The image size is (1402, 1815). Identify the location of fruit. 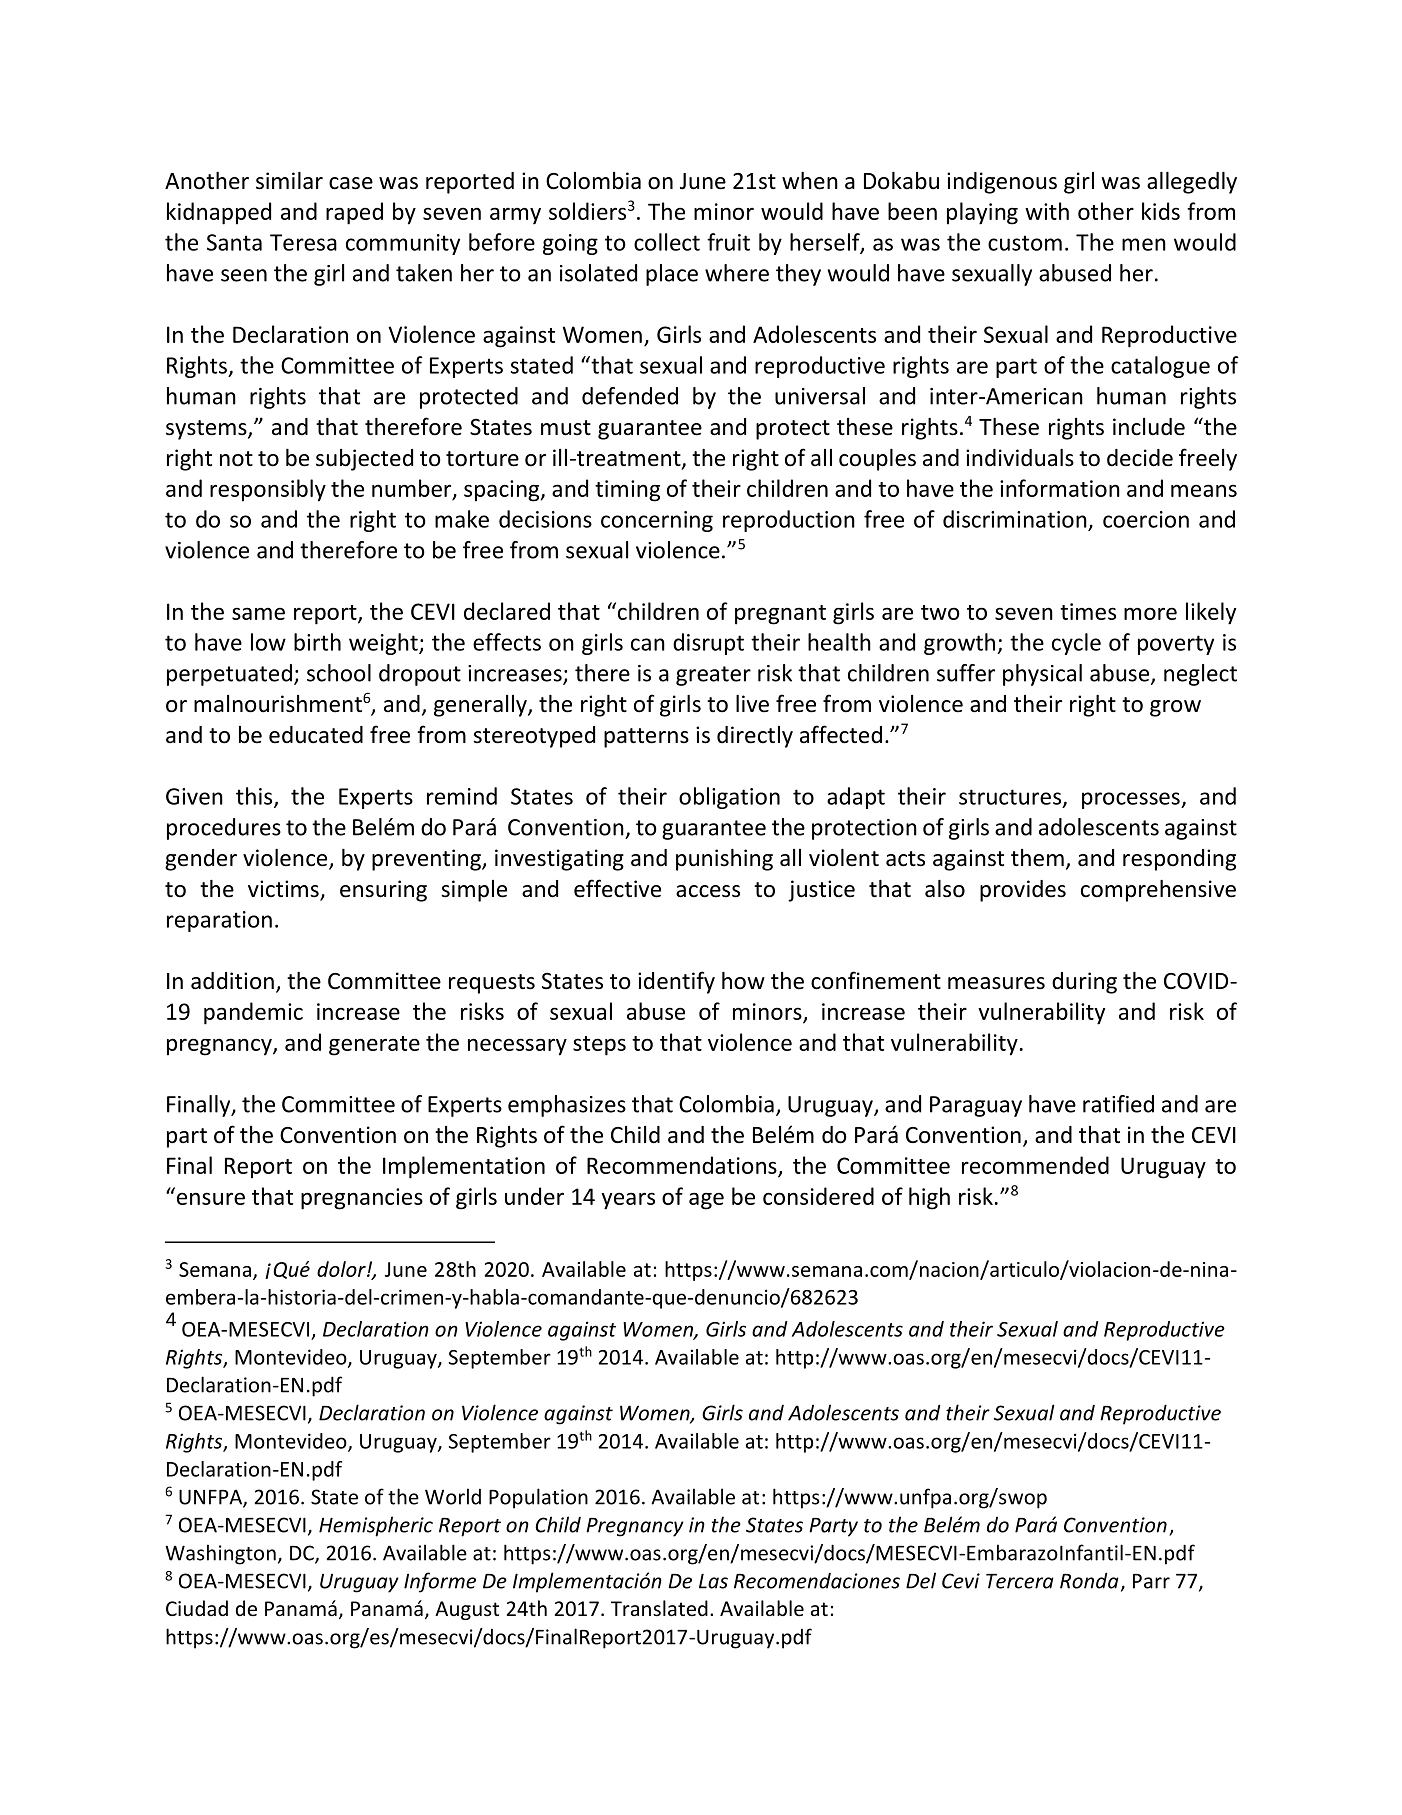
(728, 242).
